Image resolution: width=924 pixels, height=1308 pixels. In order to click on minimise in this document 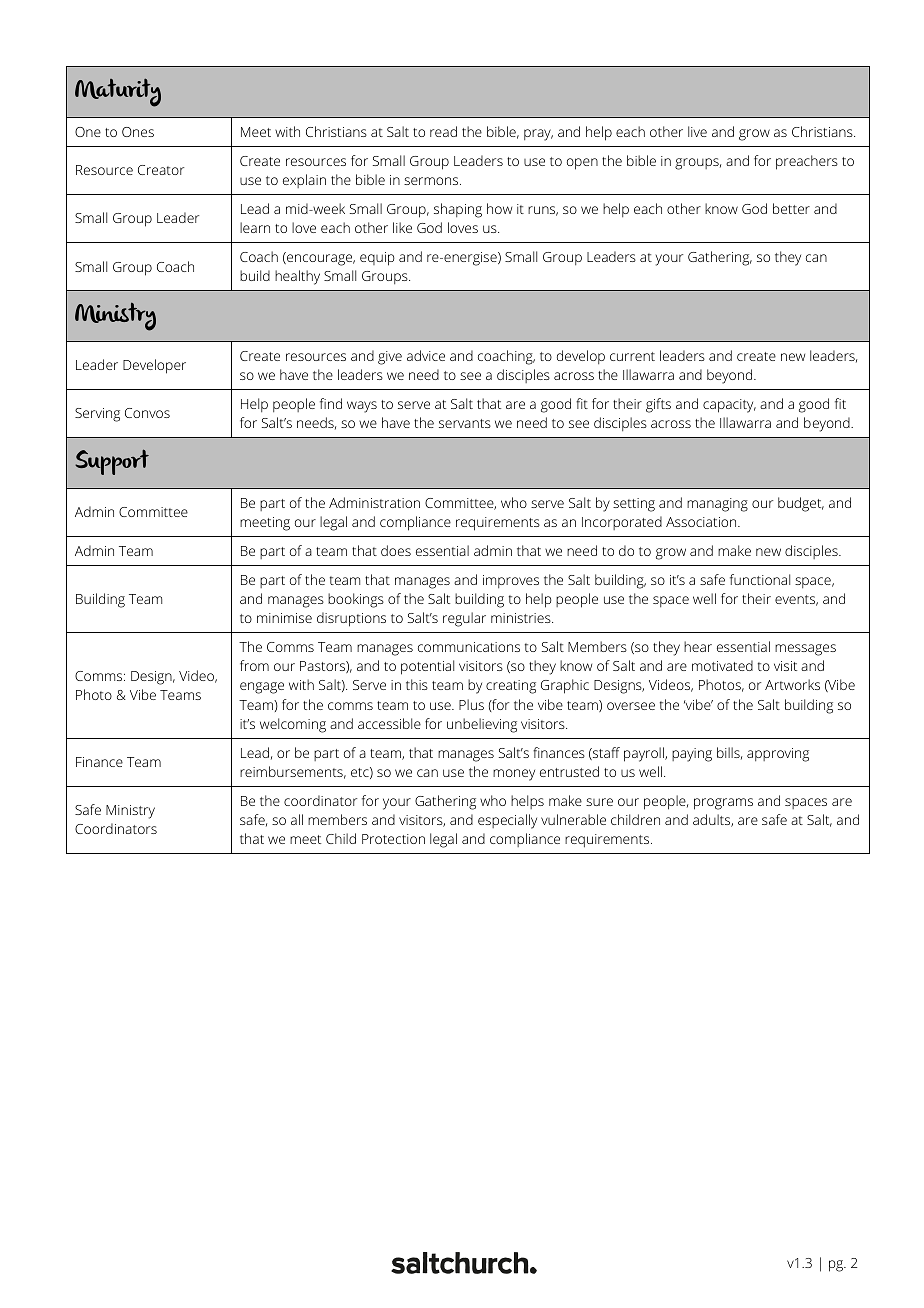, I will do `click(284, 618)`.
